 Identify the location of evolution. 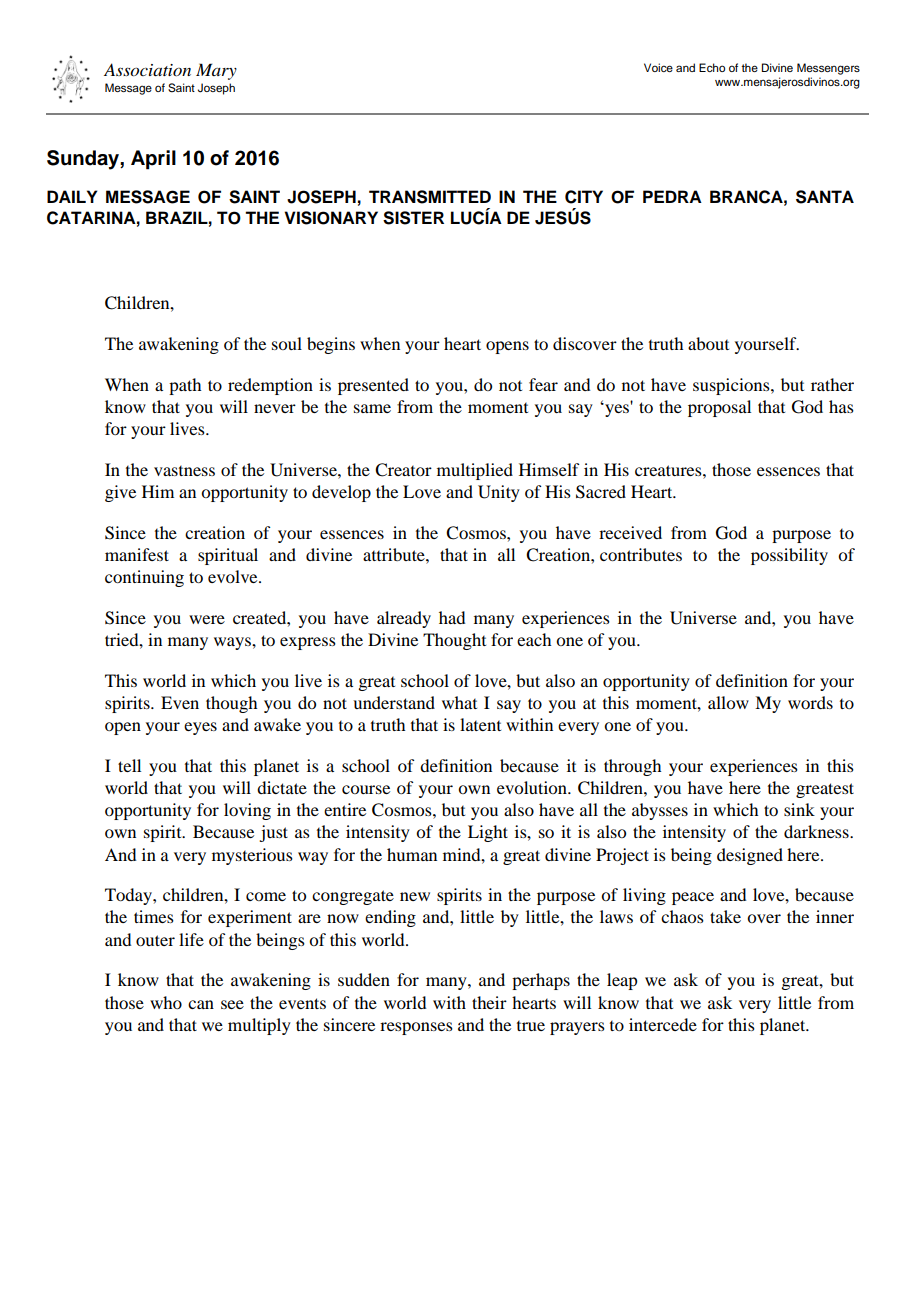
(533, 787).
